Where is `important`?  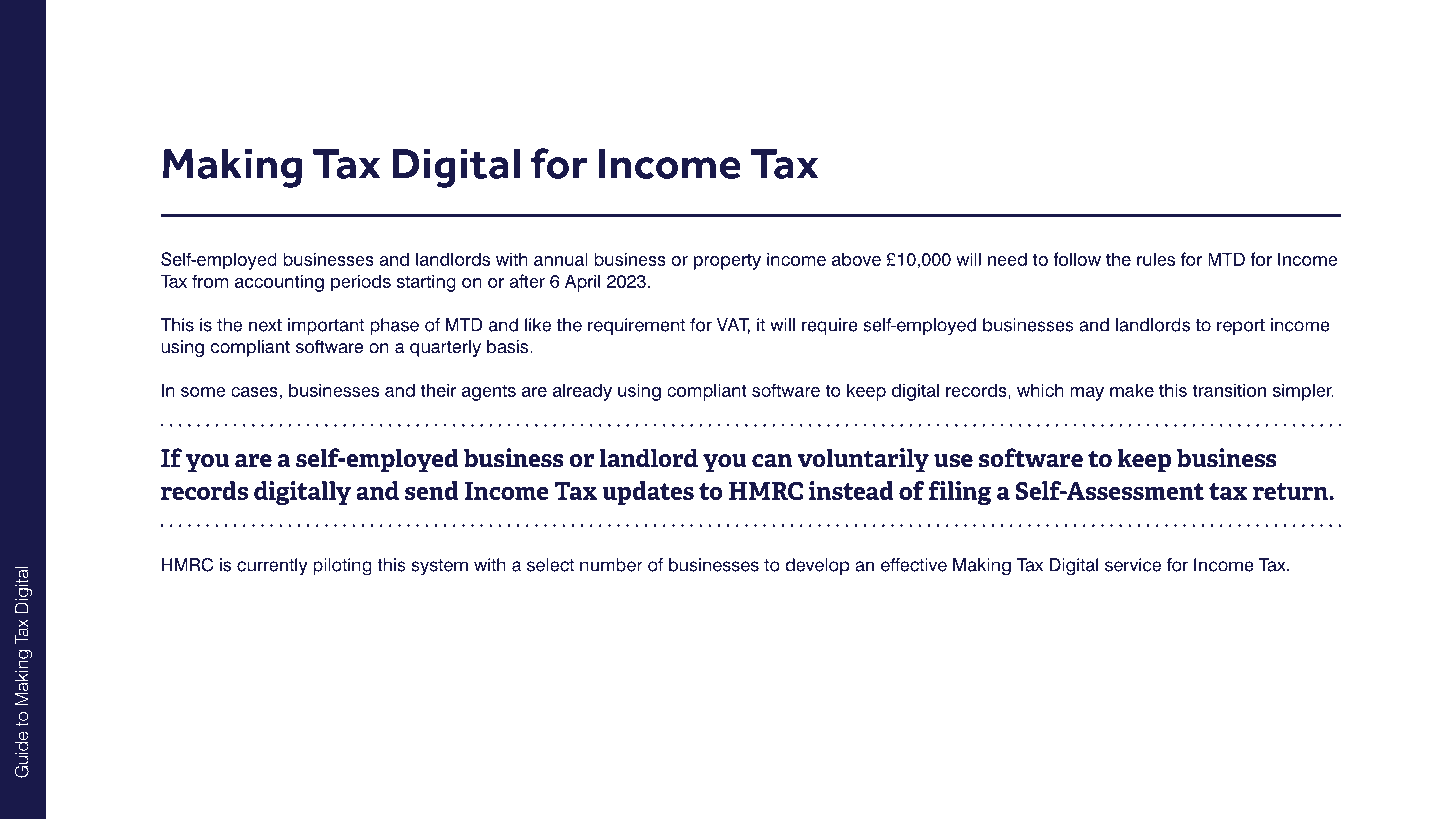 important is located at coordinates (326, 326).
